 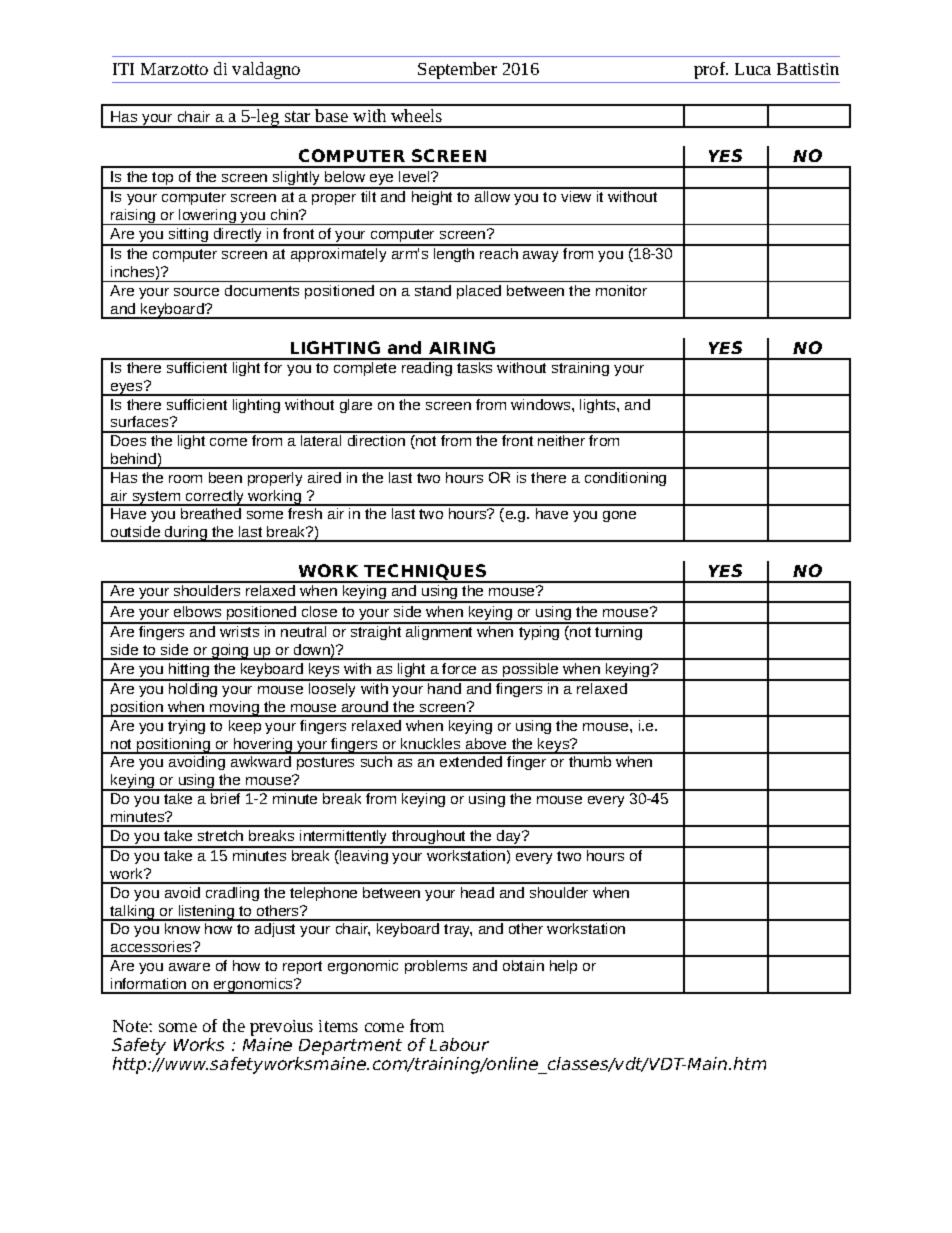 I want to click on September, so click(x=457, y=70).
